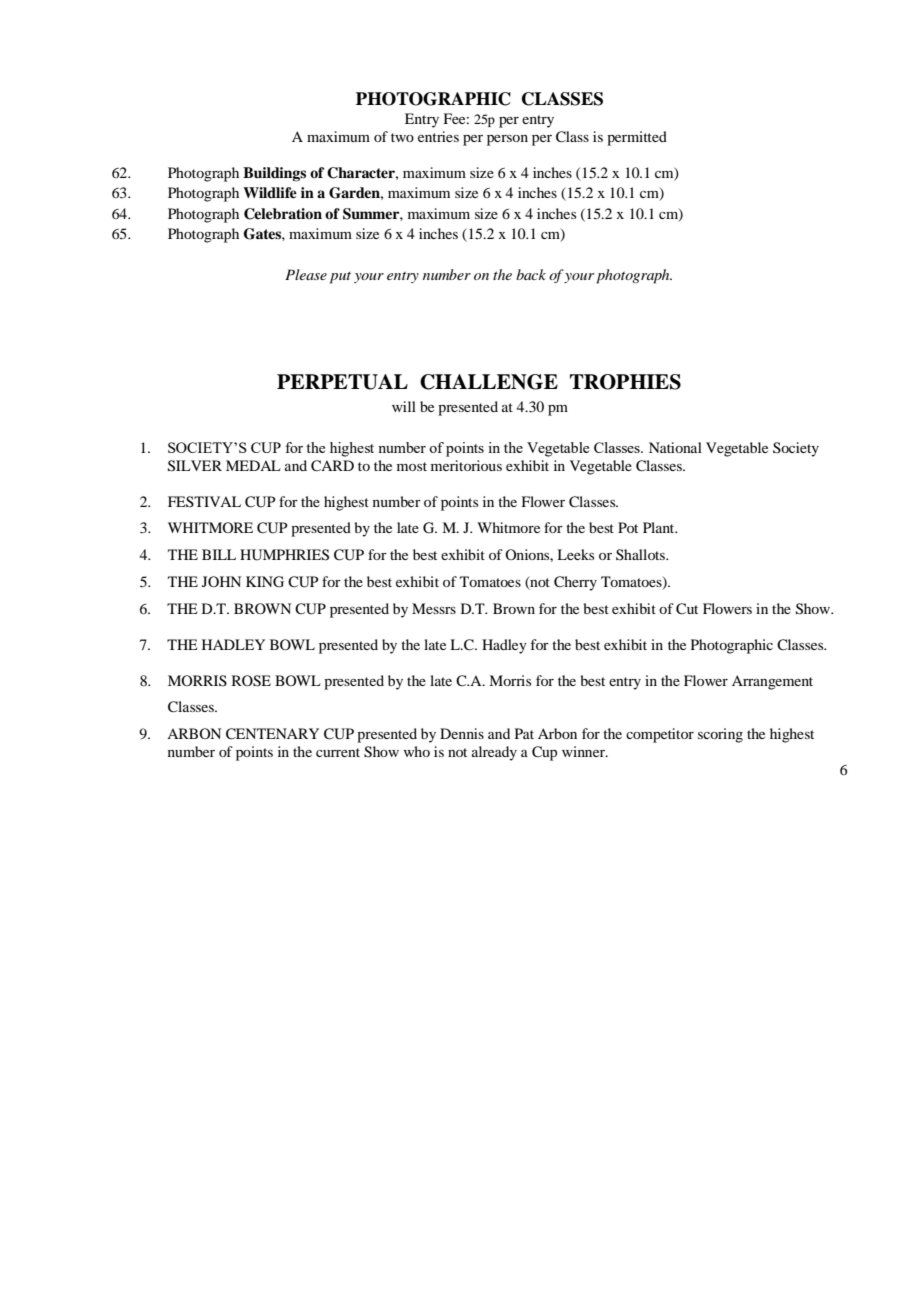 Image resolution: width=924 pixels, height=1308 pixels. I want to click on person, so click(507, 140).
